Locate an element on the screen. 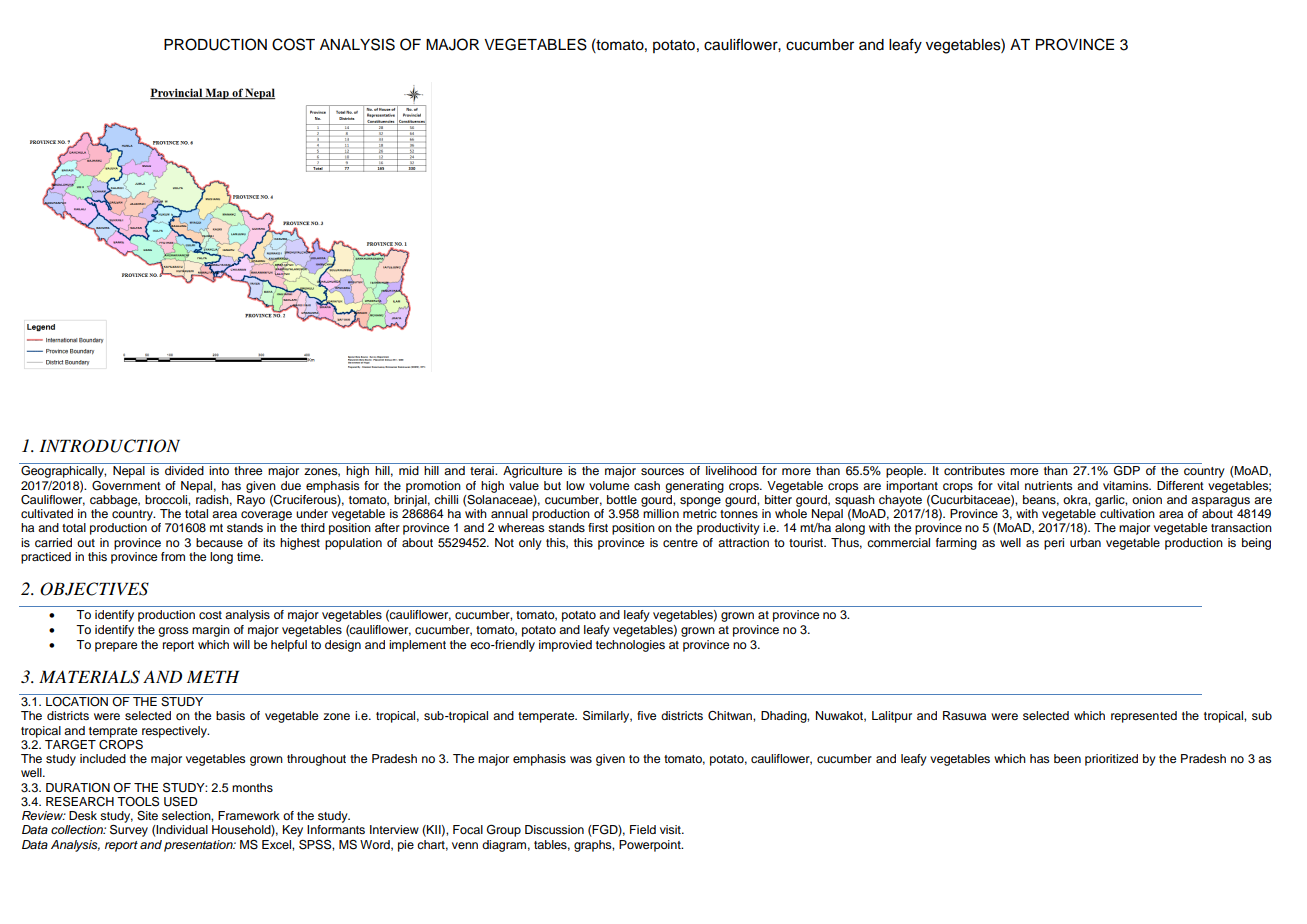 The height and width of the screenshot is (924, 1307). because is located at coordinates (219, 542).
